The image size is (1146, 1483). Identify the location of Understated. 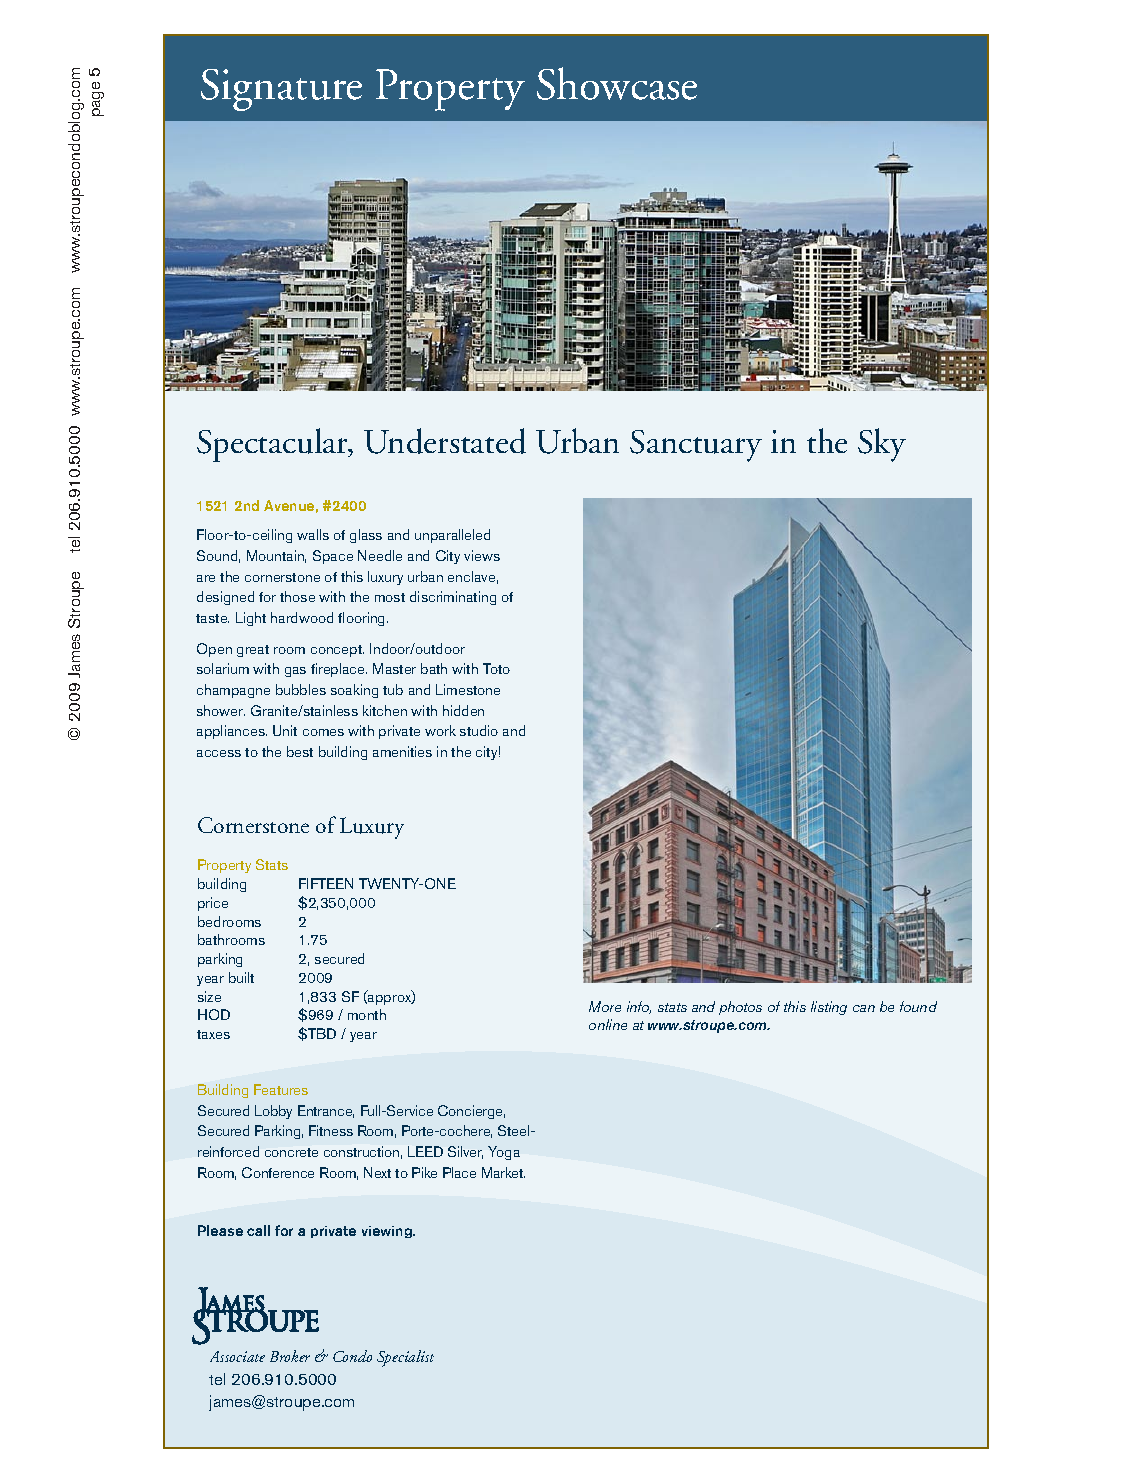
(445, 441).
